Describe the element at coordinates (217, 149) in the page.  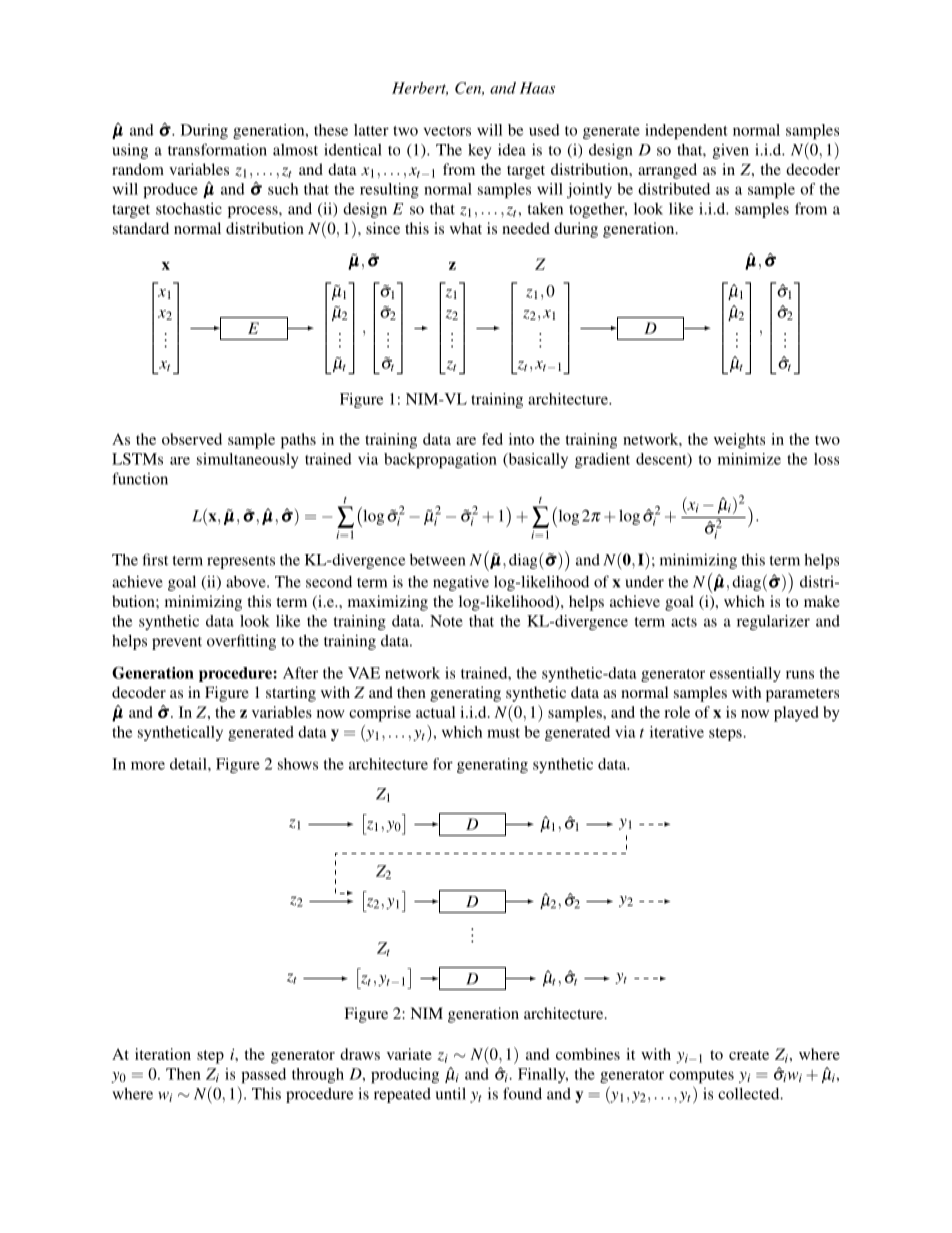
I see `transformation` at that location.
